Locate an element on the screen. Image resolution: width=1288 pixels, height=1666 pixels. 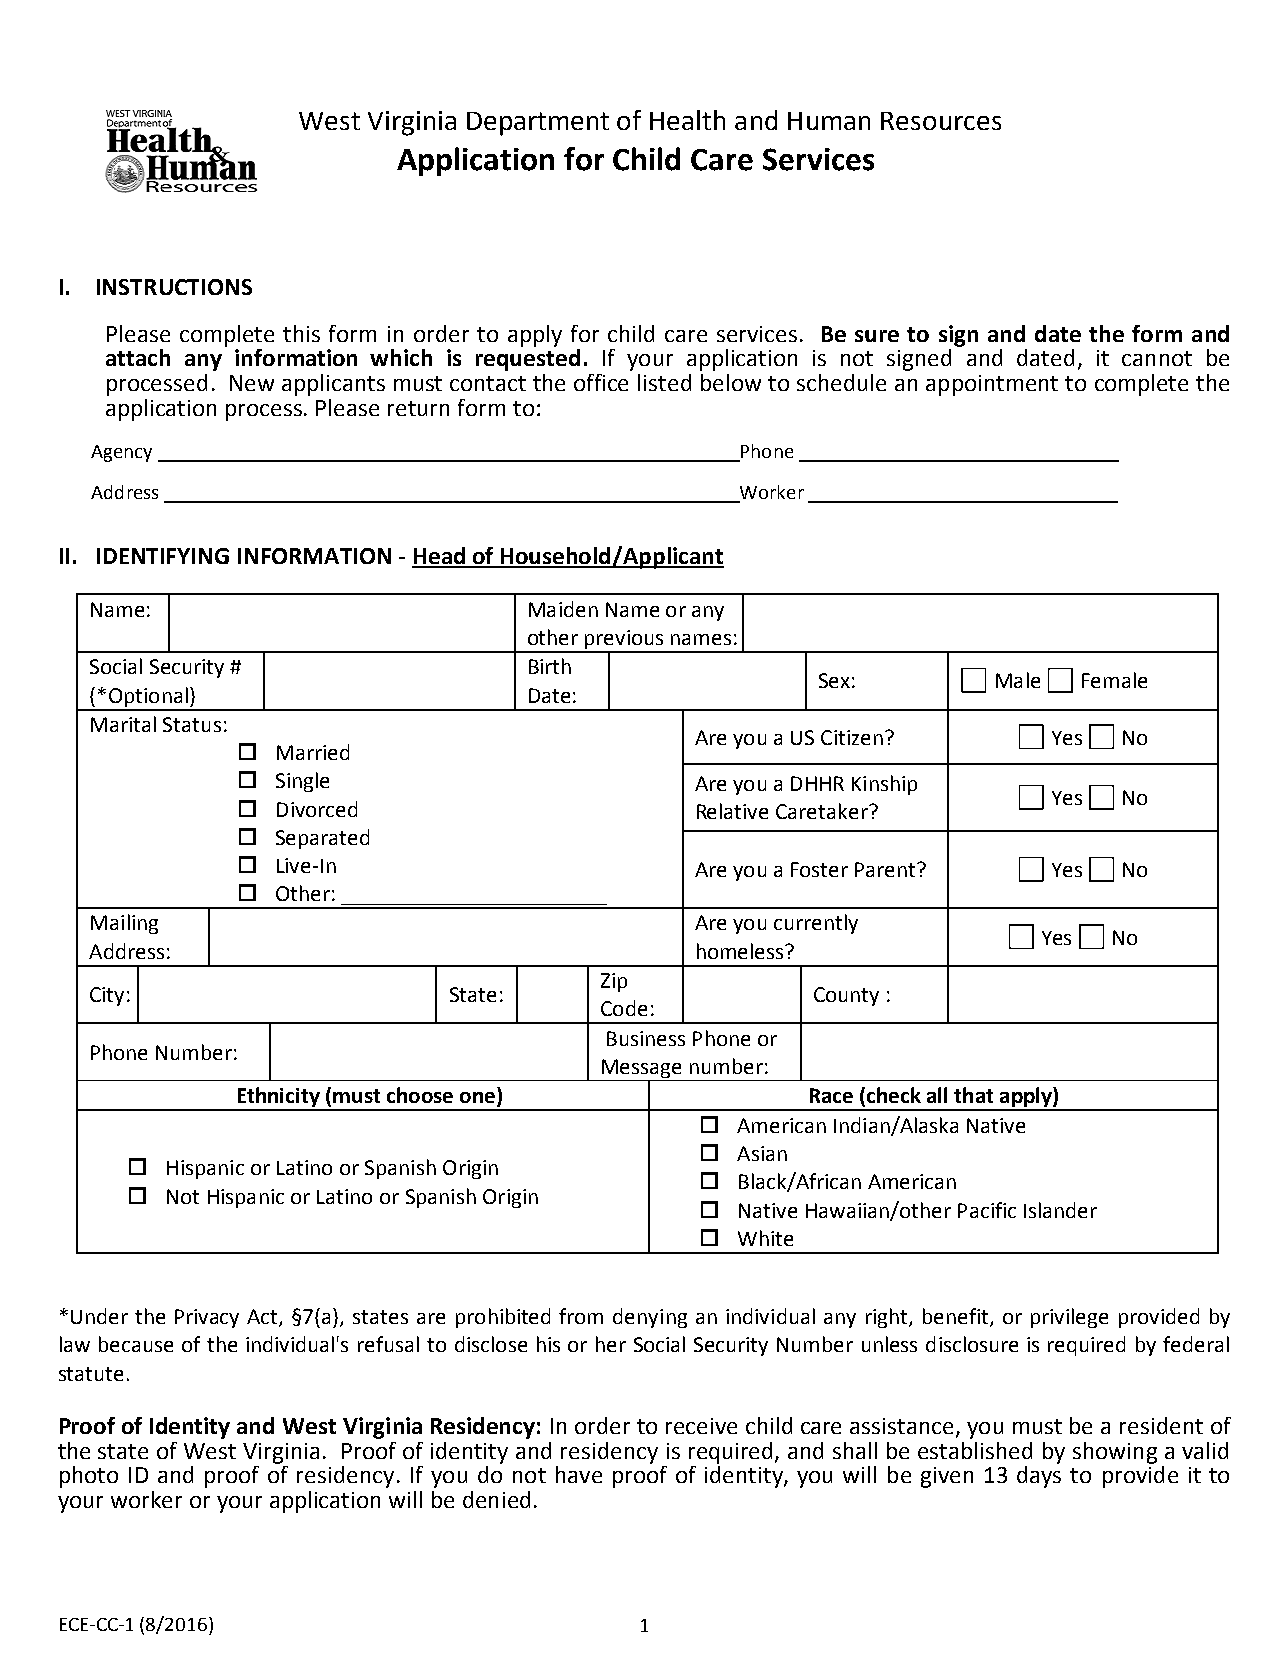
Relative is located at coordinates (732, 811).
